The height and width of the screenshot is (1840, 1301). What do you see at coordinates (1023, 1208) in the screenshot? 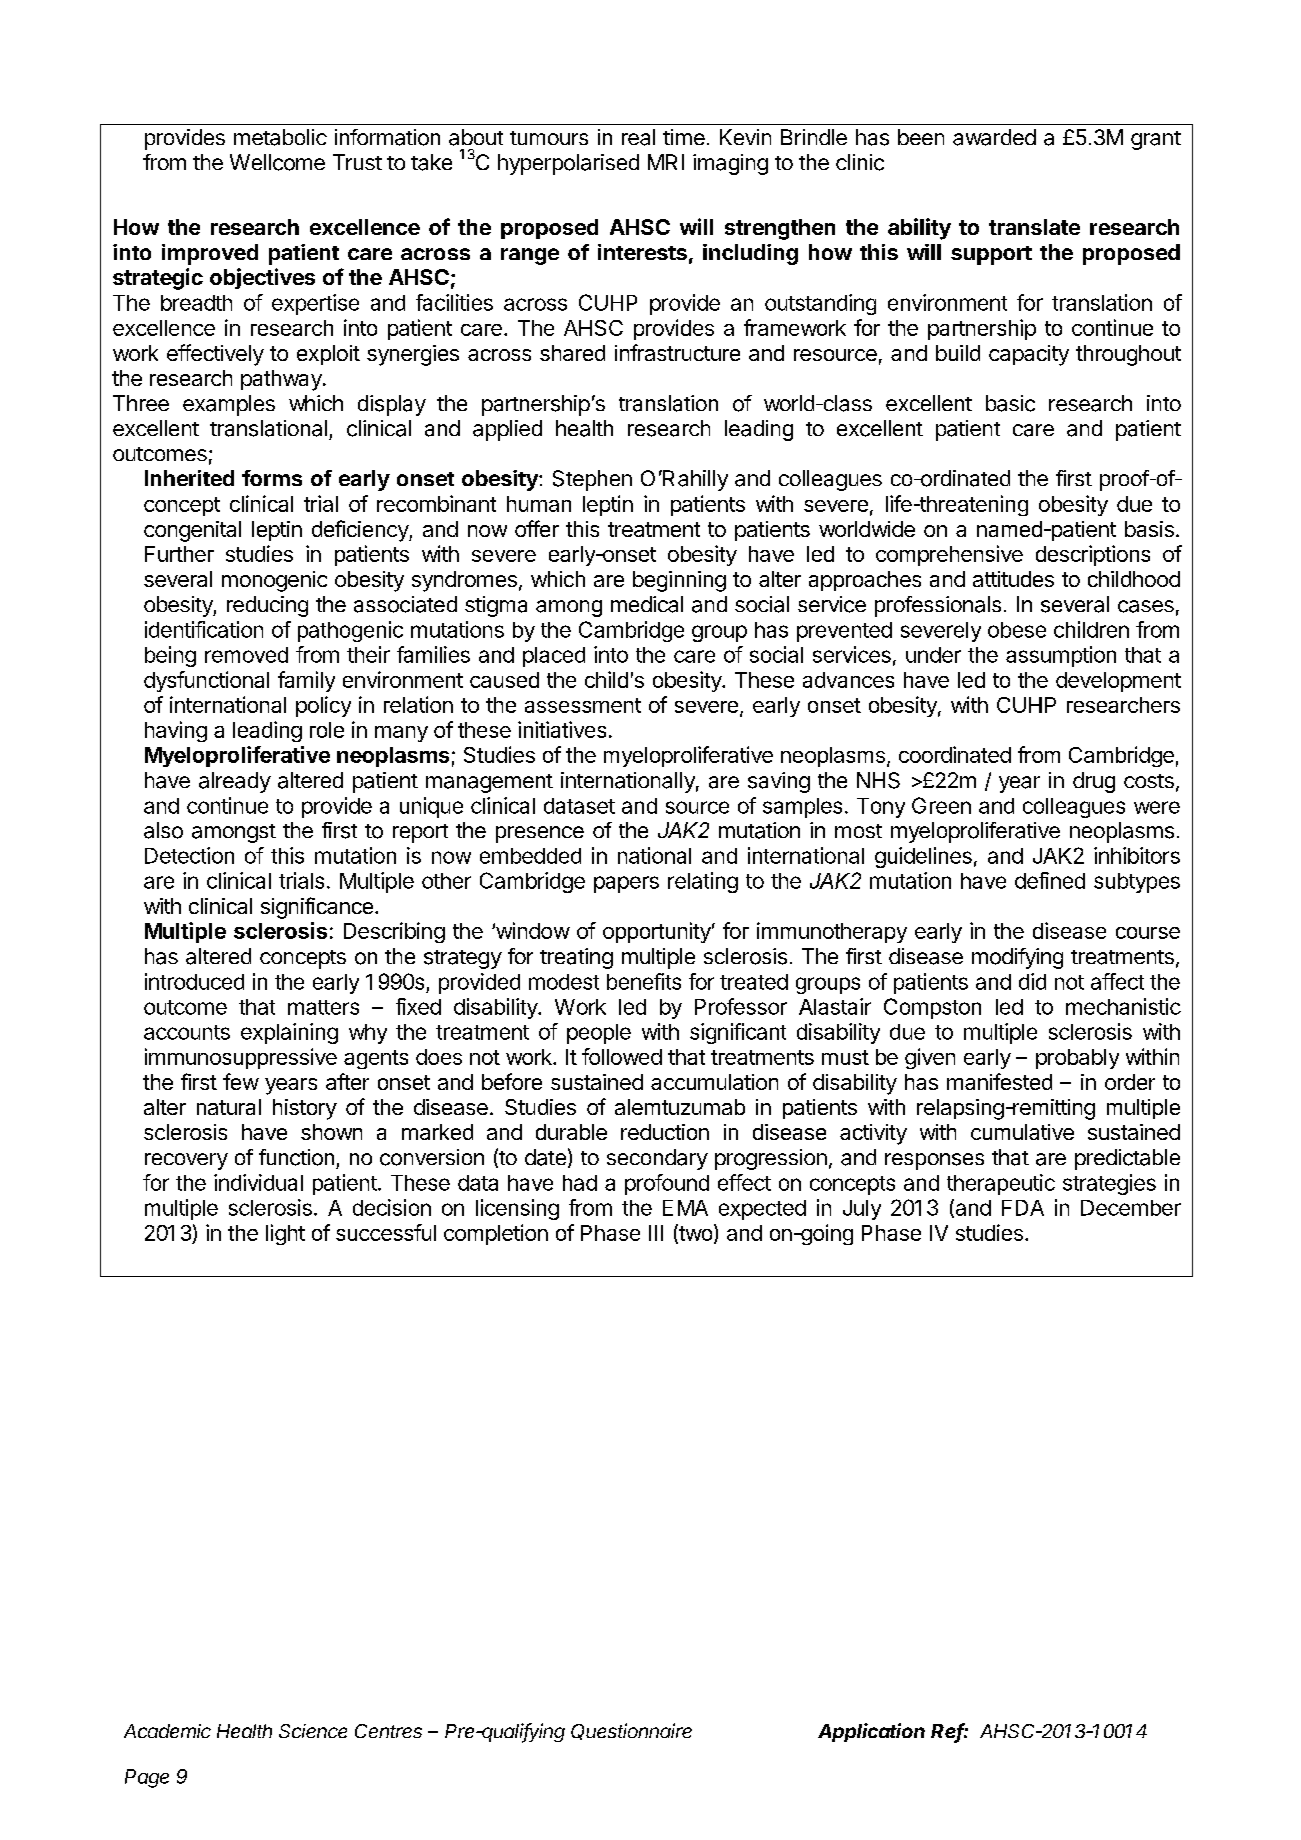
I see `FDA` at bounding box center [1023, 1208].
